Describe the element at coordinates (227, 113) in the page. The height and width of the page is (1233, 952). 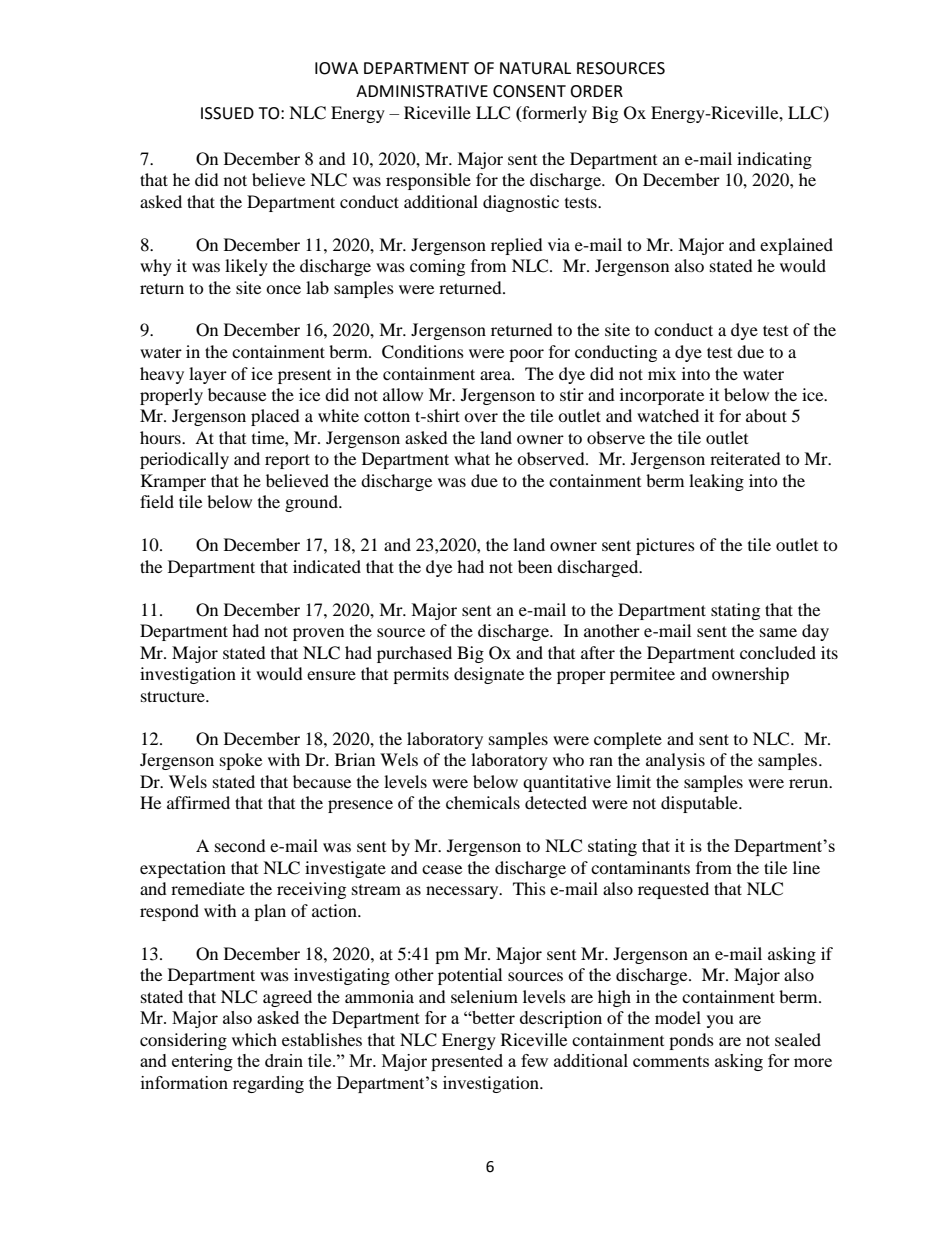
I see `ISSUED` at that location.
